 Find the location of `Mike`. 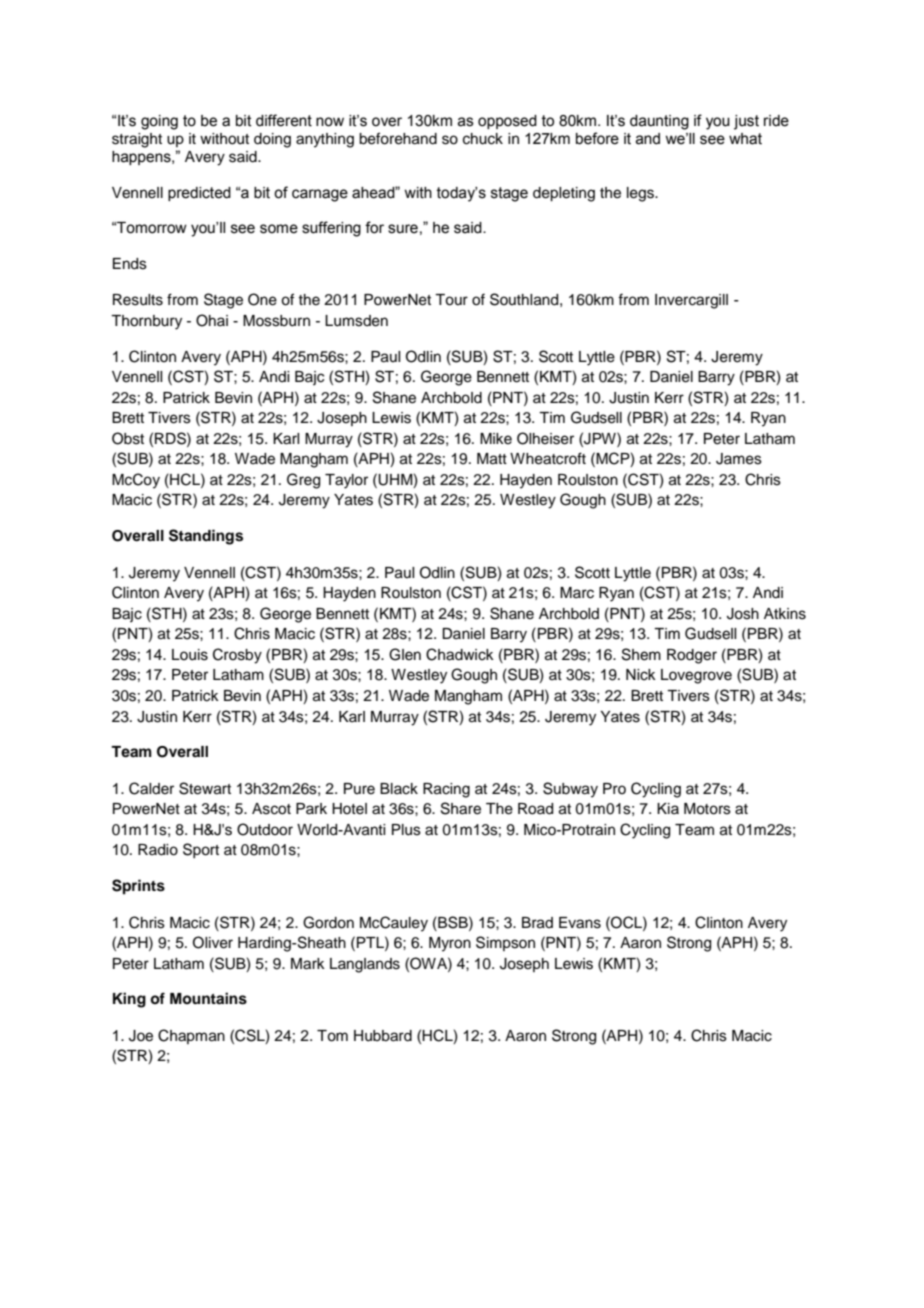

Mike is located at coordinates (496, 439).
